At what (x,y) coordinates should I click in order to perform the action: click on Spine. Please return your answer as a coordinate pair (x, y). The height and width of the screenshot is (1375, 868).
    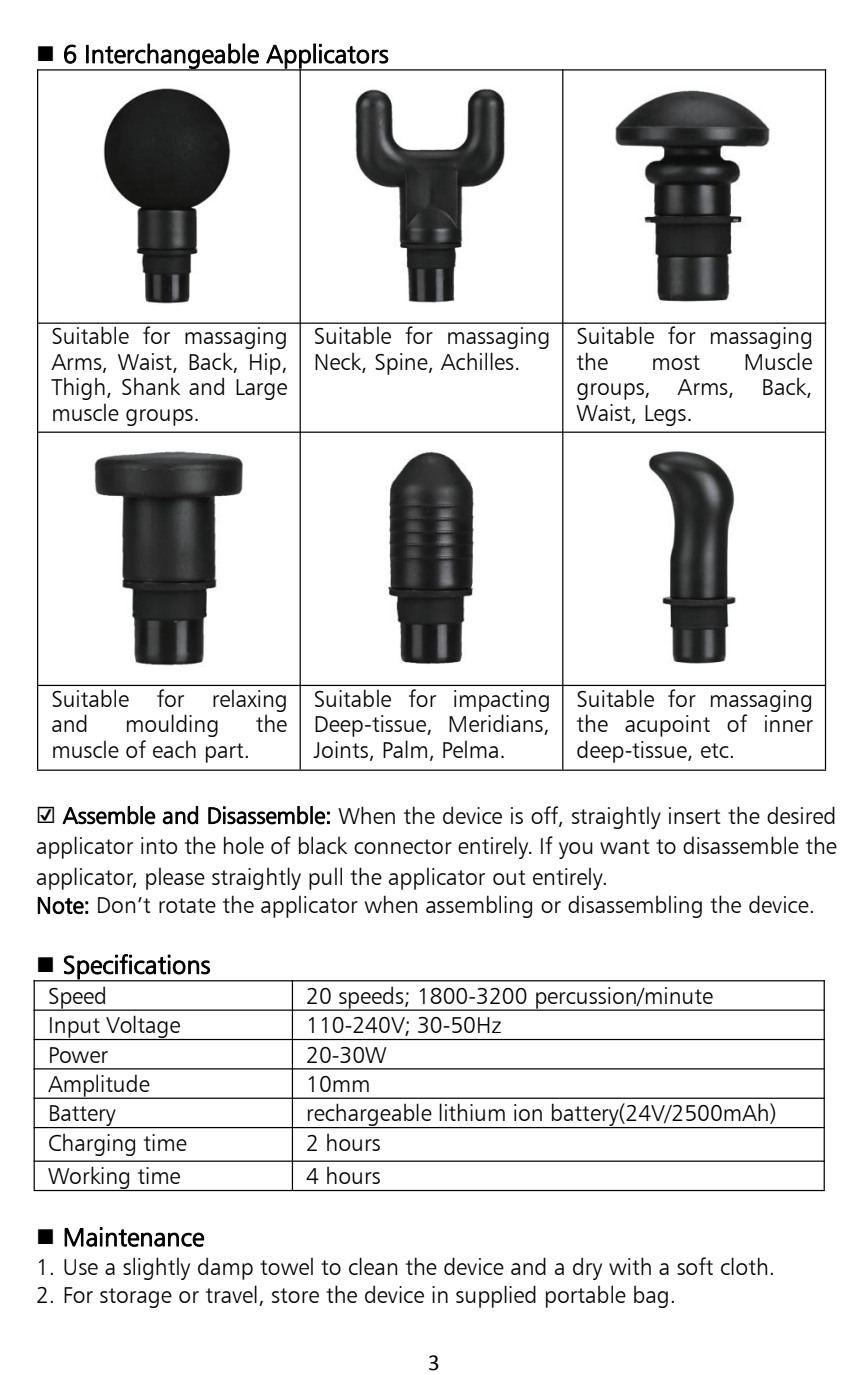
    Looking at the image, I should click on (402, 364).
